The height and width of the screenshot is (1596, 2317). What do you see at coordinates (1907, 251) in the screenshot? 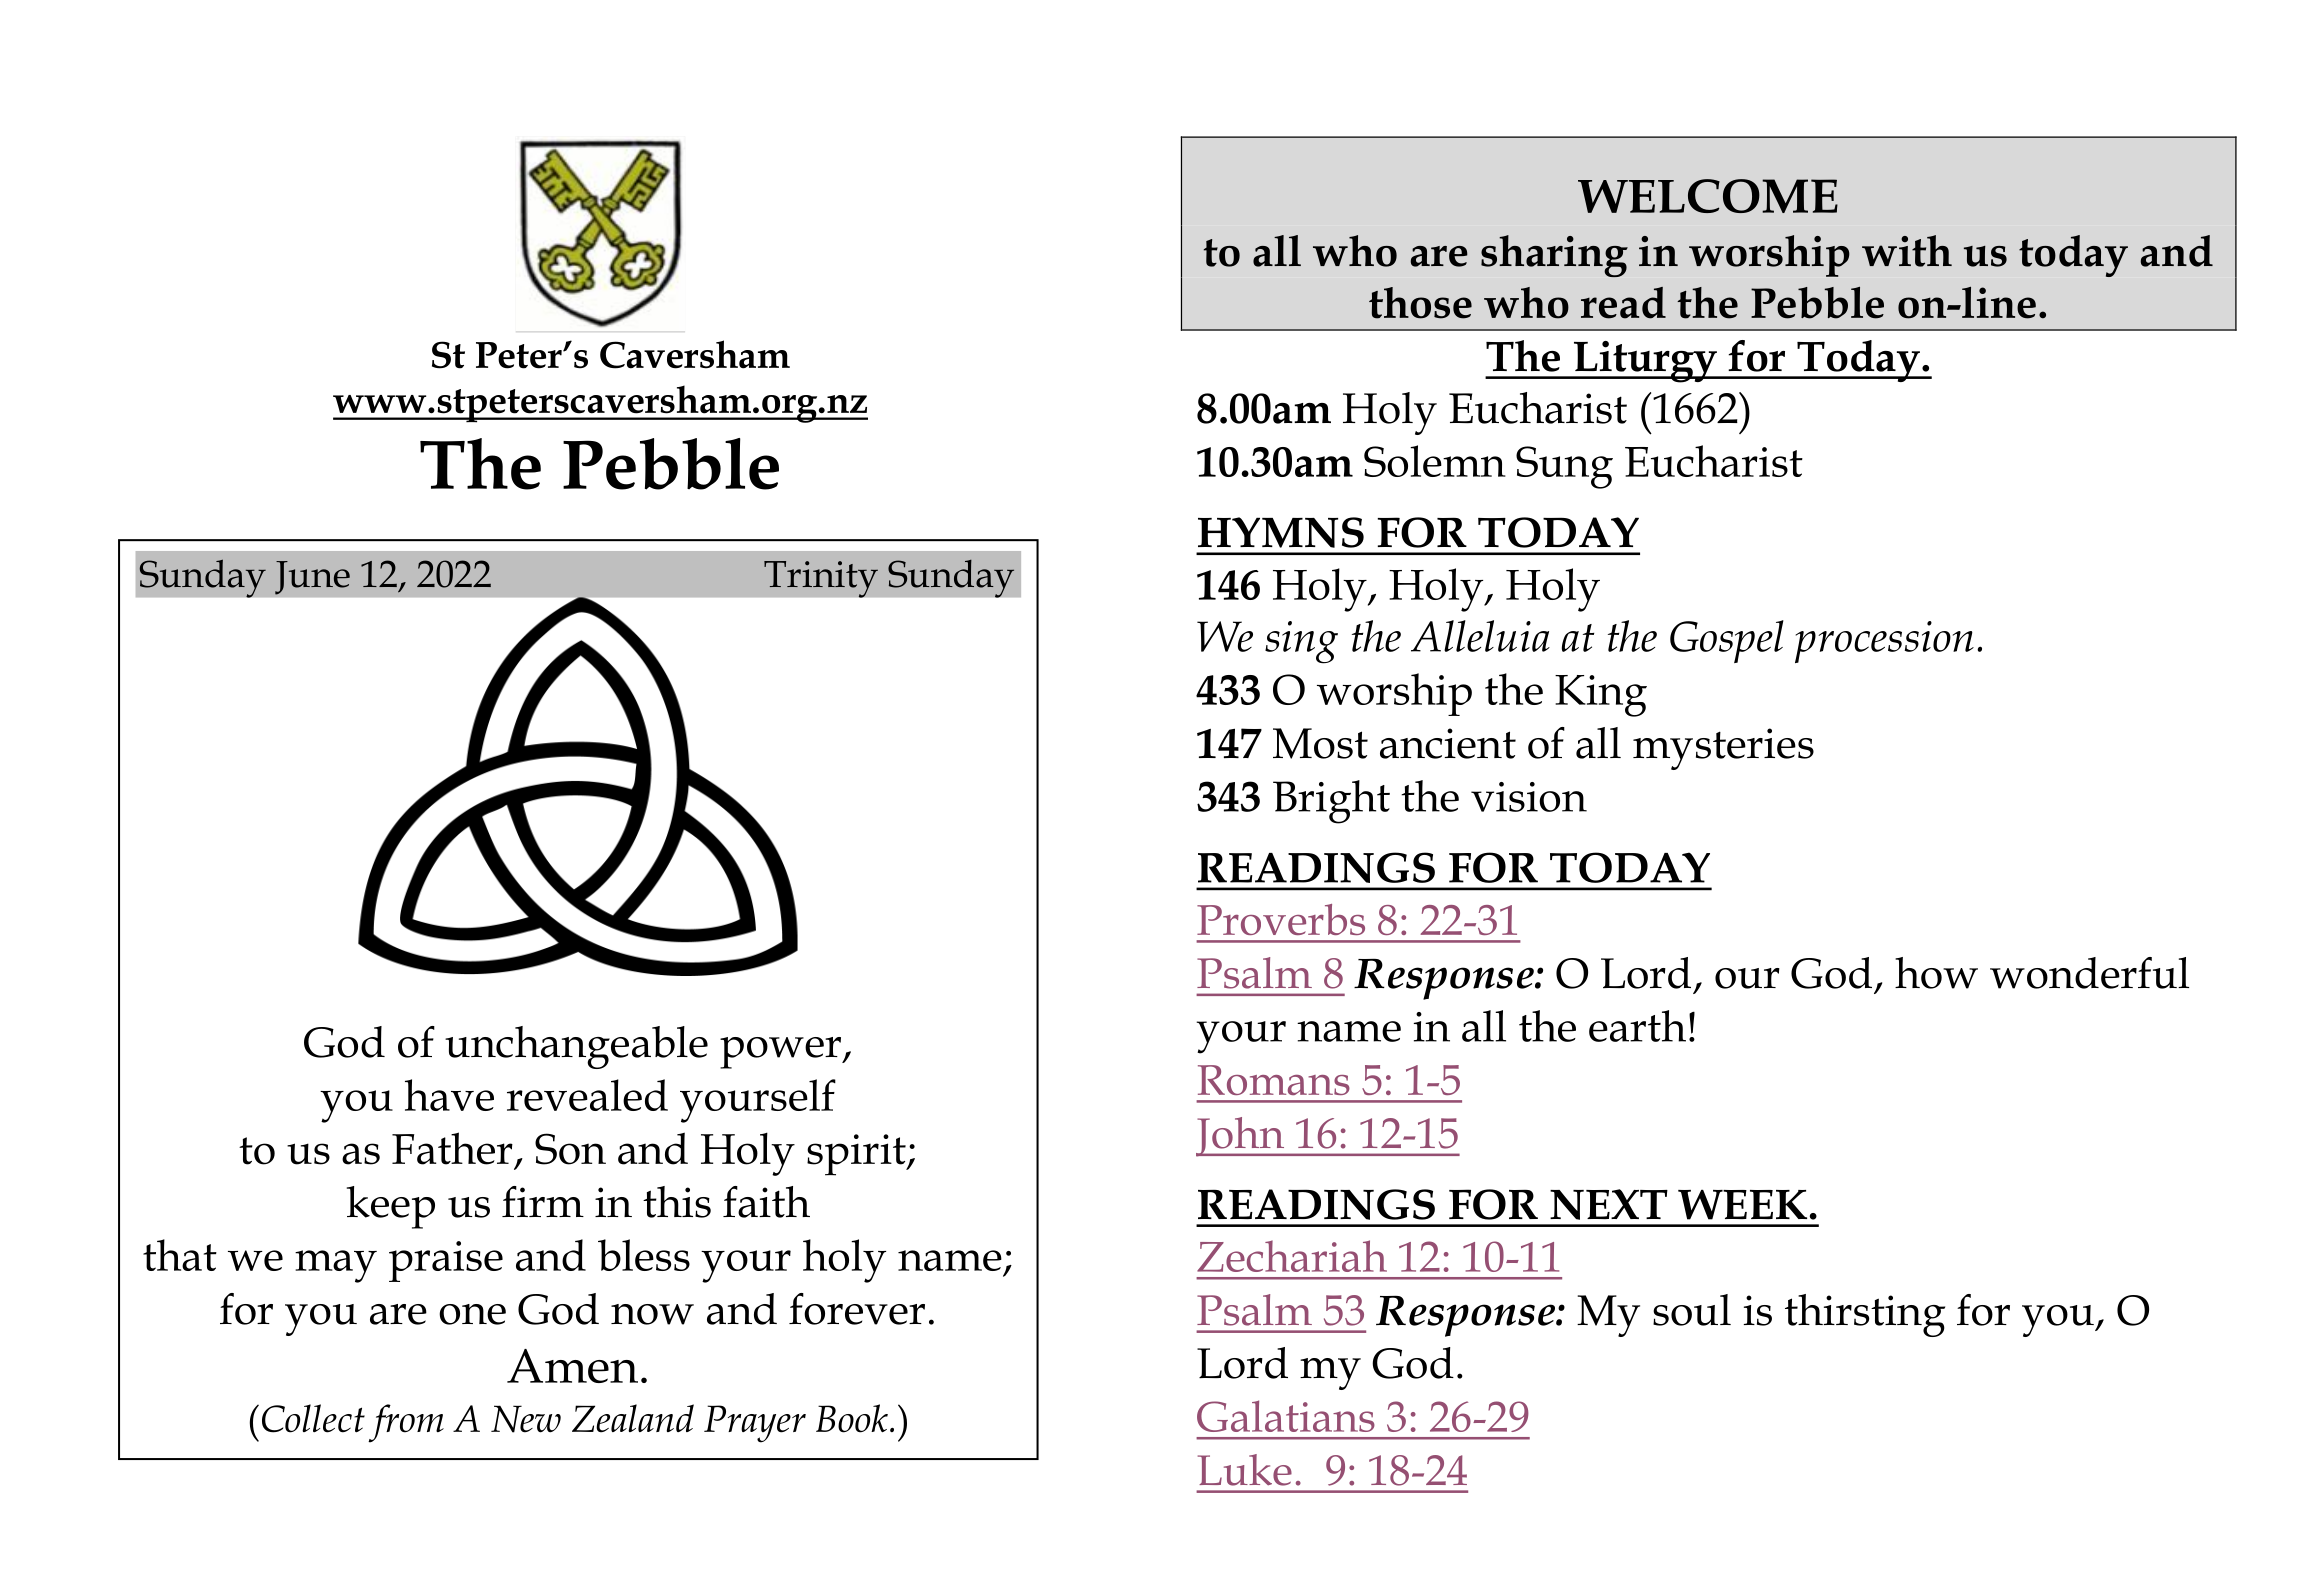
I see `with` at bounding box center [1907, 251].
